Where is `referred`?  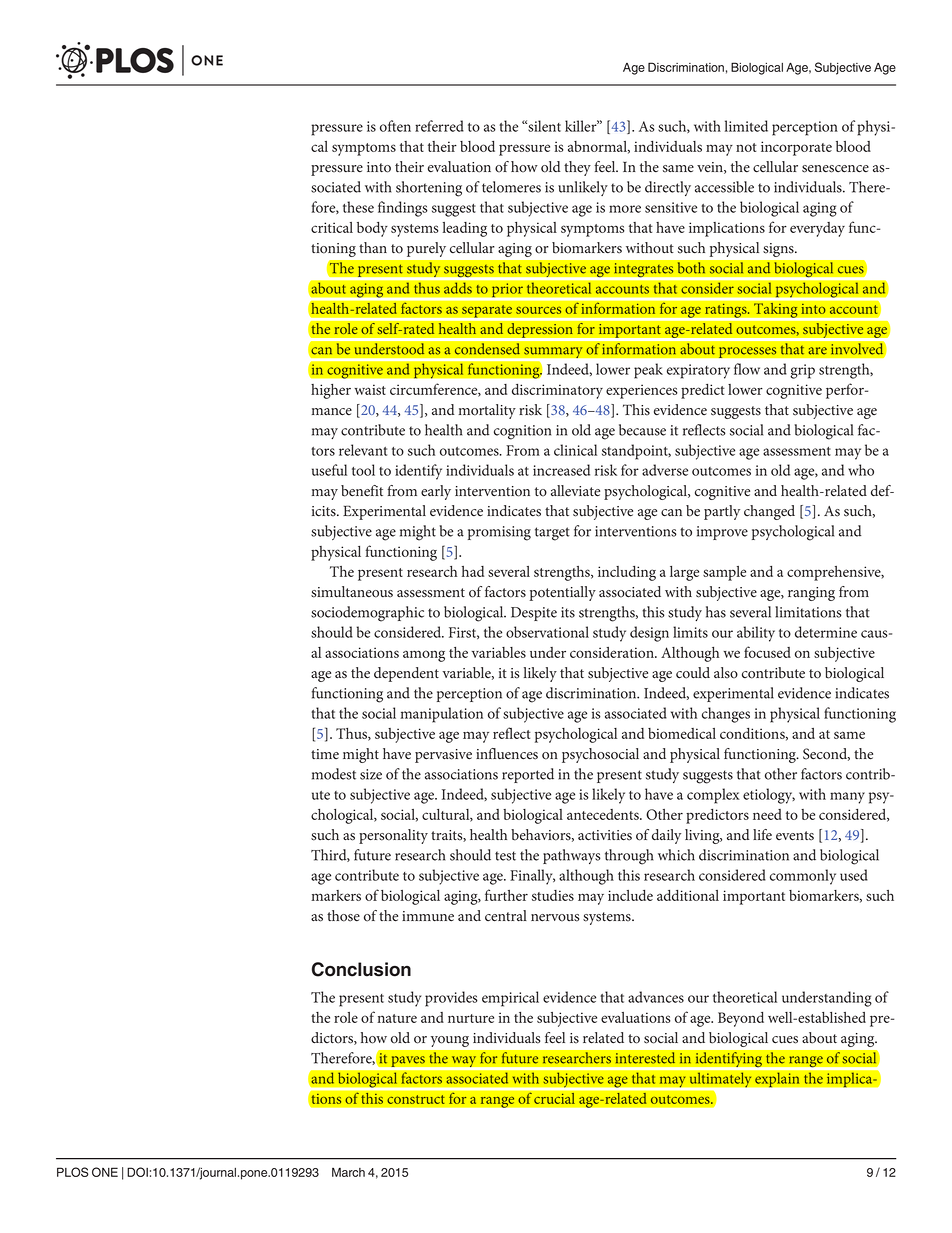 referred is located at coordinates (439, 126).
